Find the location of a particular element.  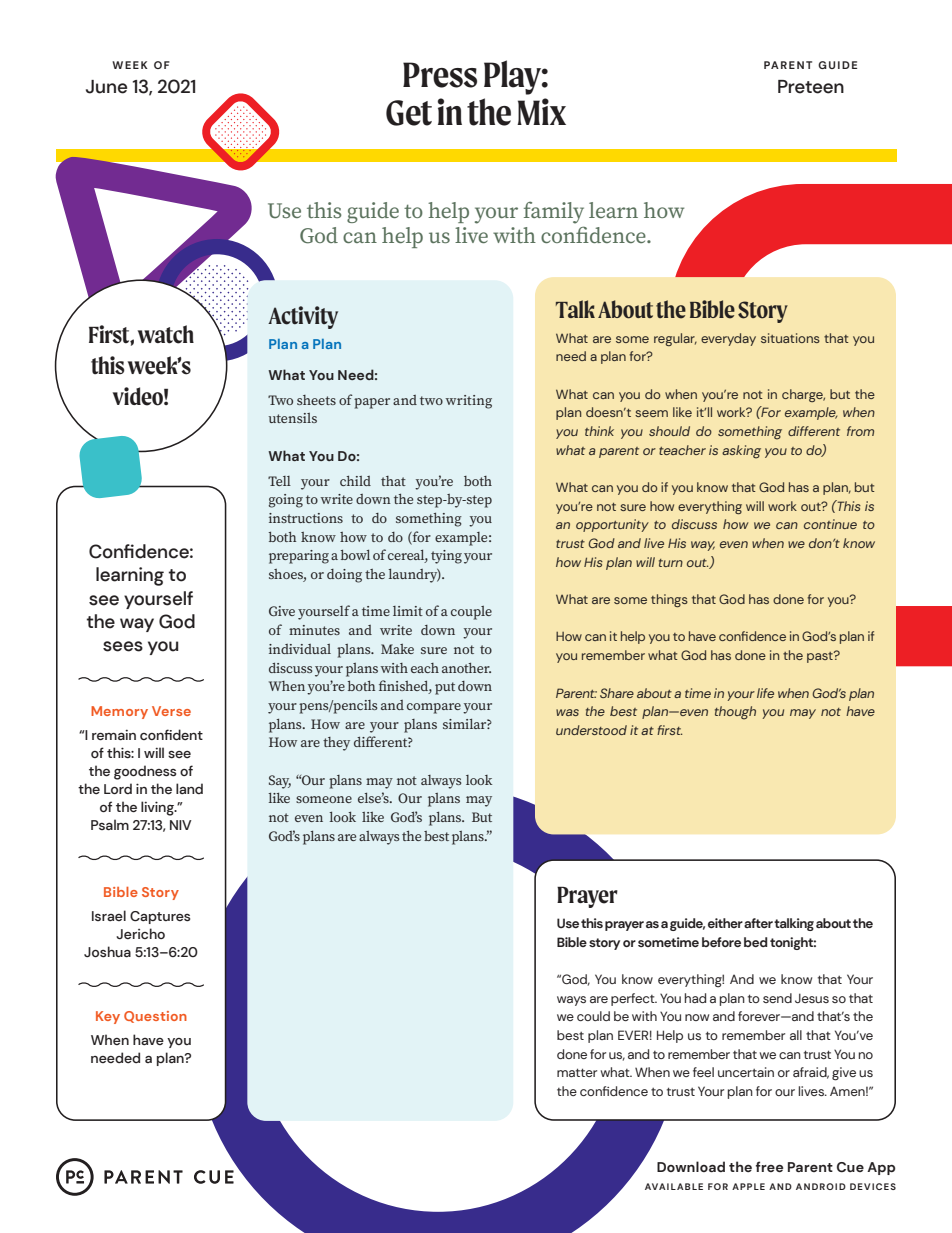

asking is located at coordinates (741, 452).
